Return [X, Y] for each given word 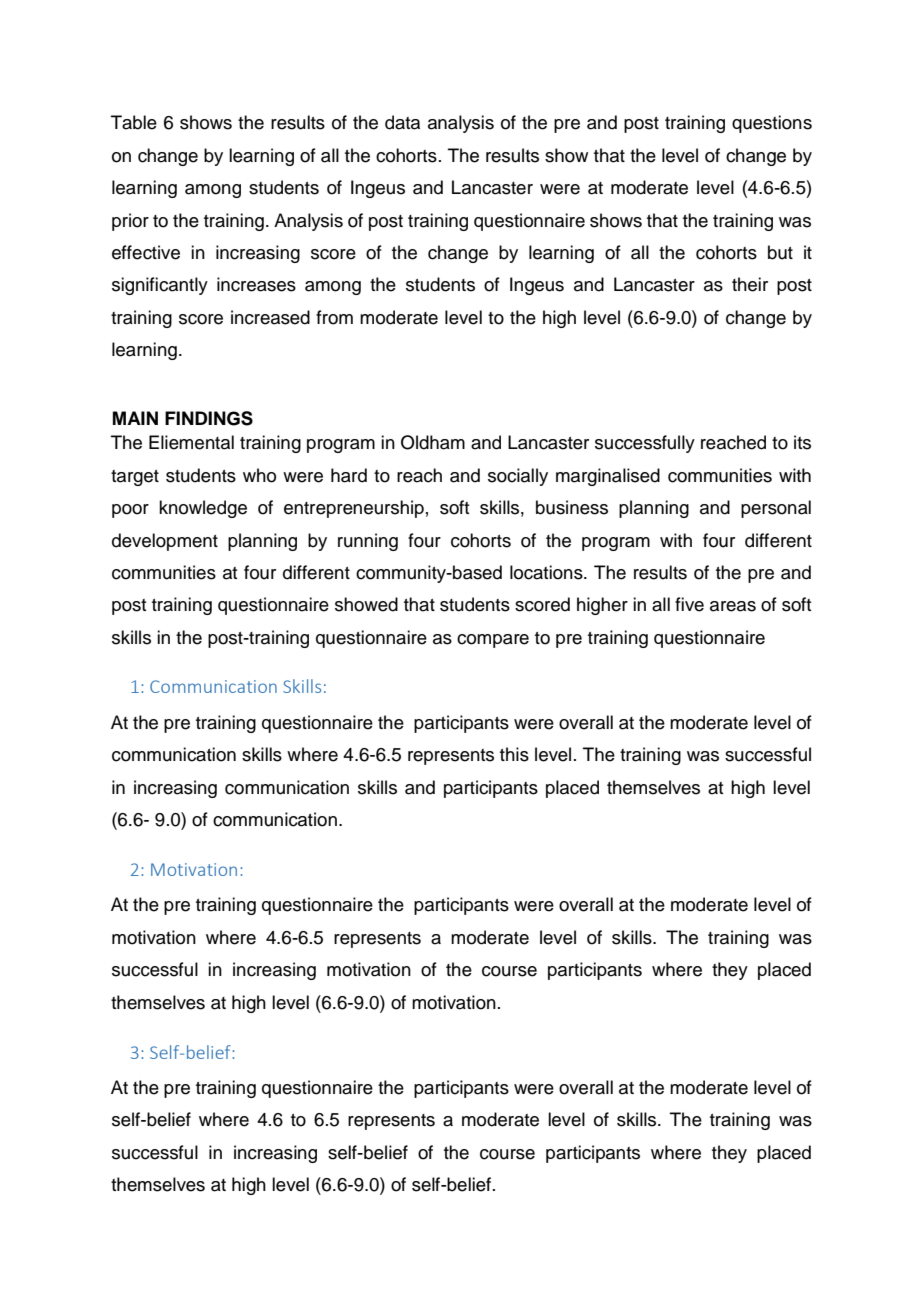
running [368, 542]
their [750, 284]
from [334, 317]
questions [772, 124]
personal [776, 509]
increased [270, 317]
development [165, 542]
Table [134, 122]
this [514, 754]
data [402, 122]
